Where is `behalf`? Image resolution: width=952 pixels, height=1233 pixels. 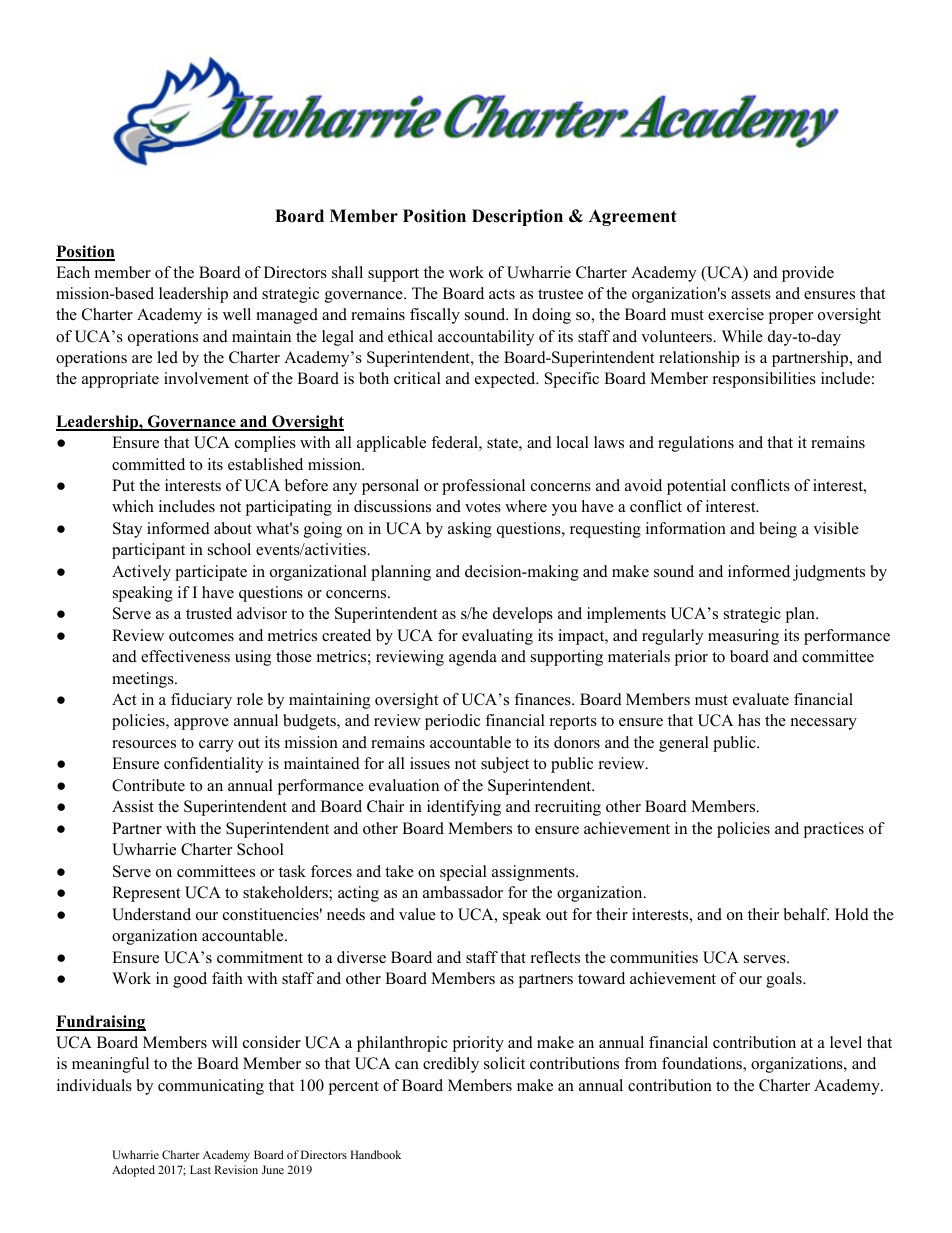
behalf is located at coordinates (806, 914).
